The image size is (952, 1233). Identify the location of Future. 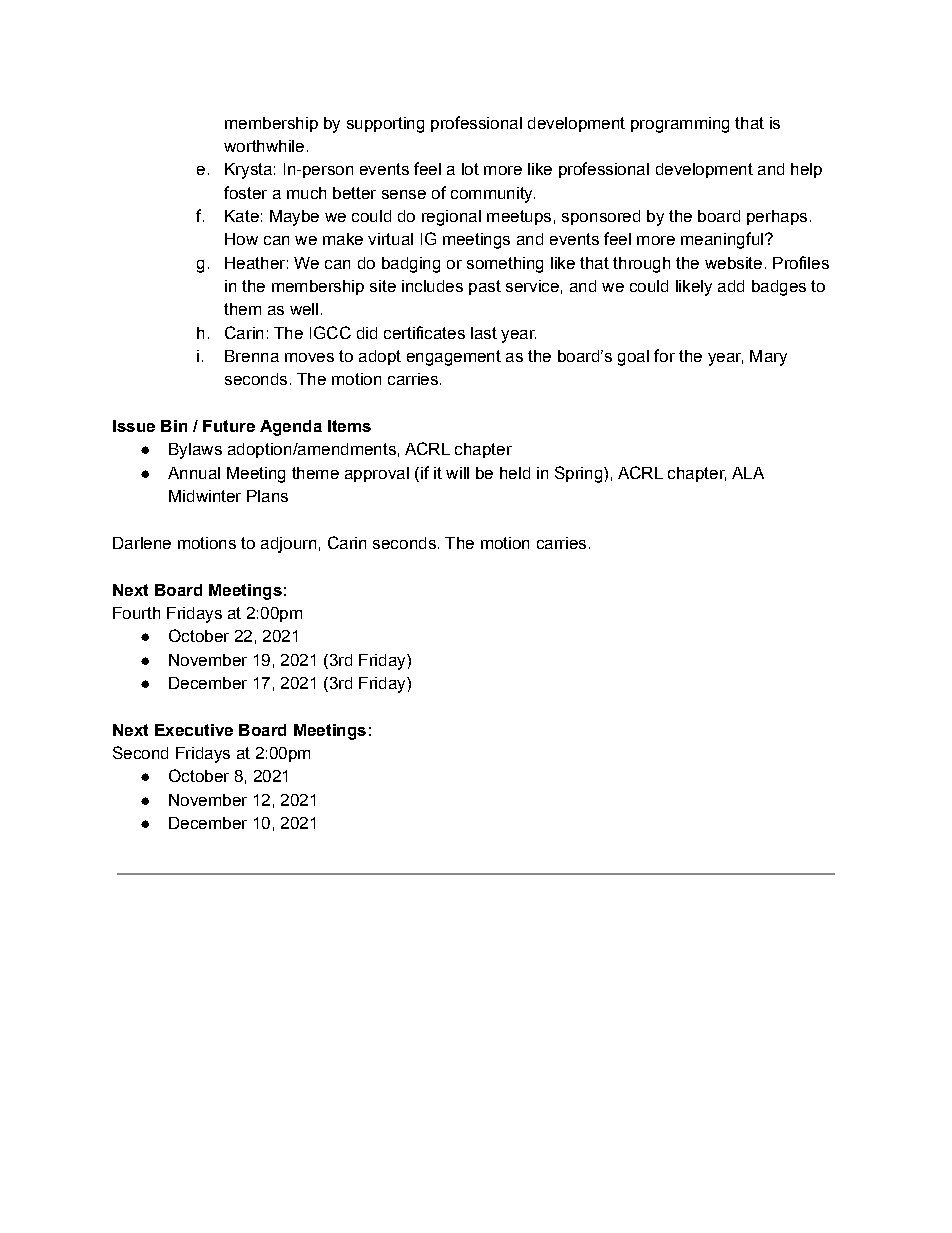
(229, 426).
